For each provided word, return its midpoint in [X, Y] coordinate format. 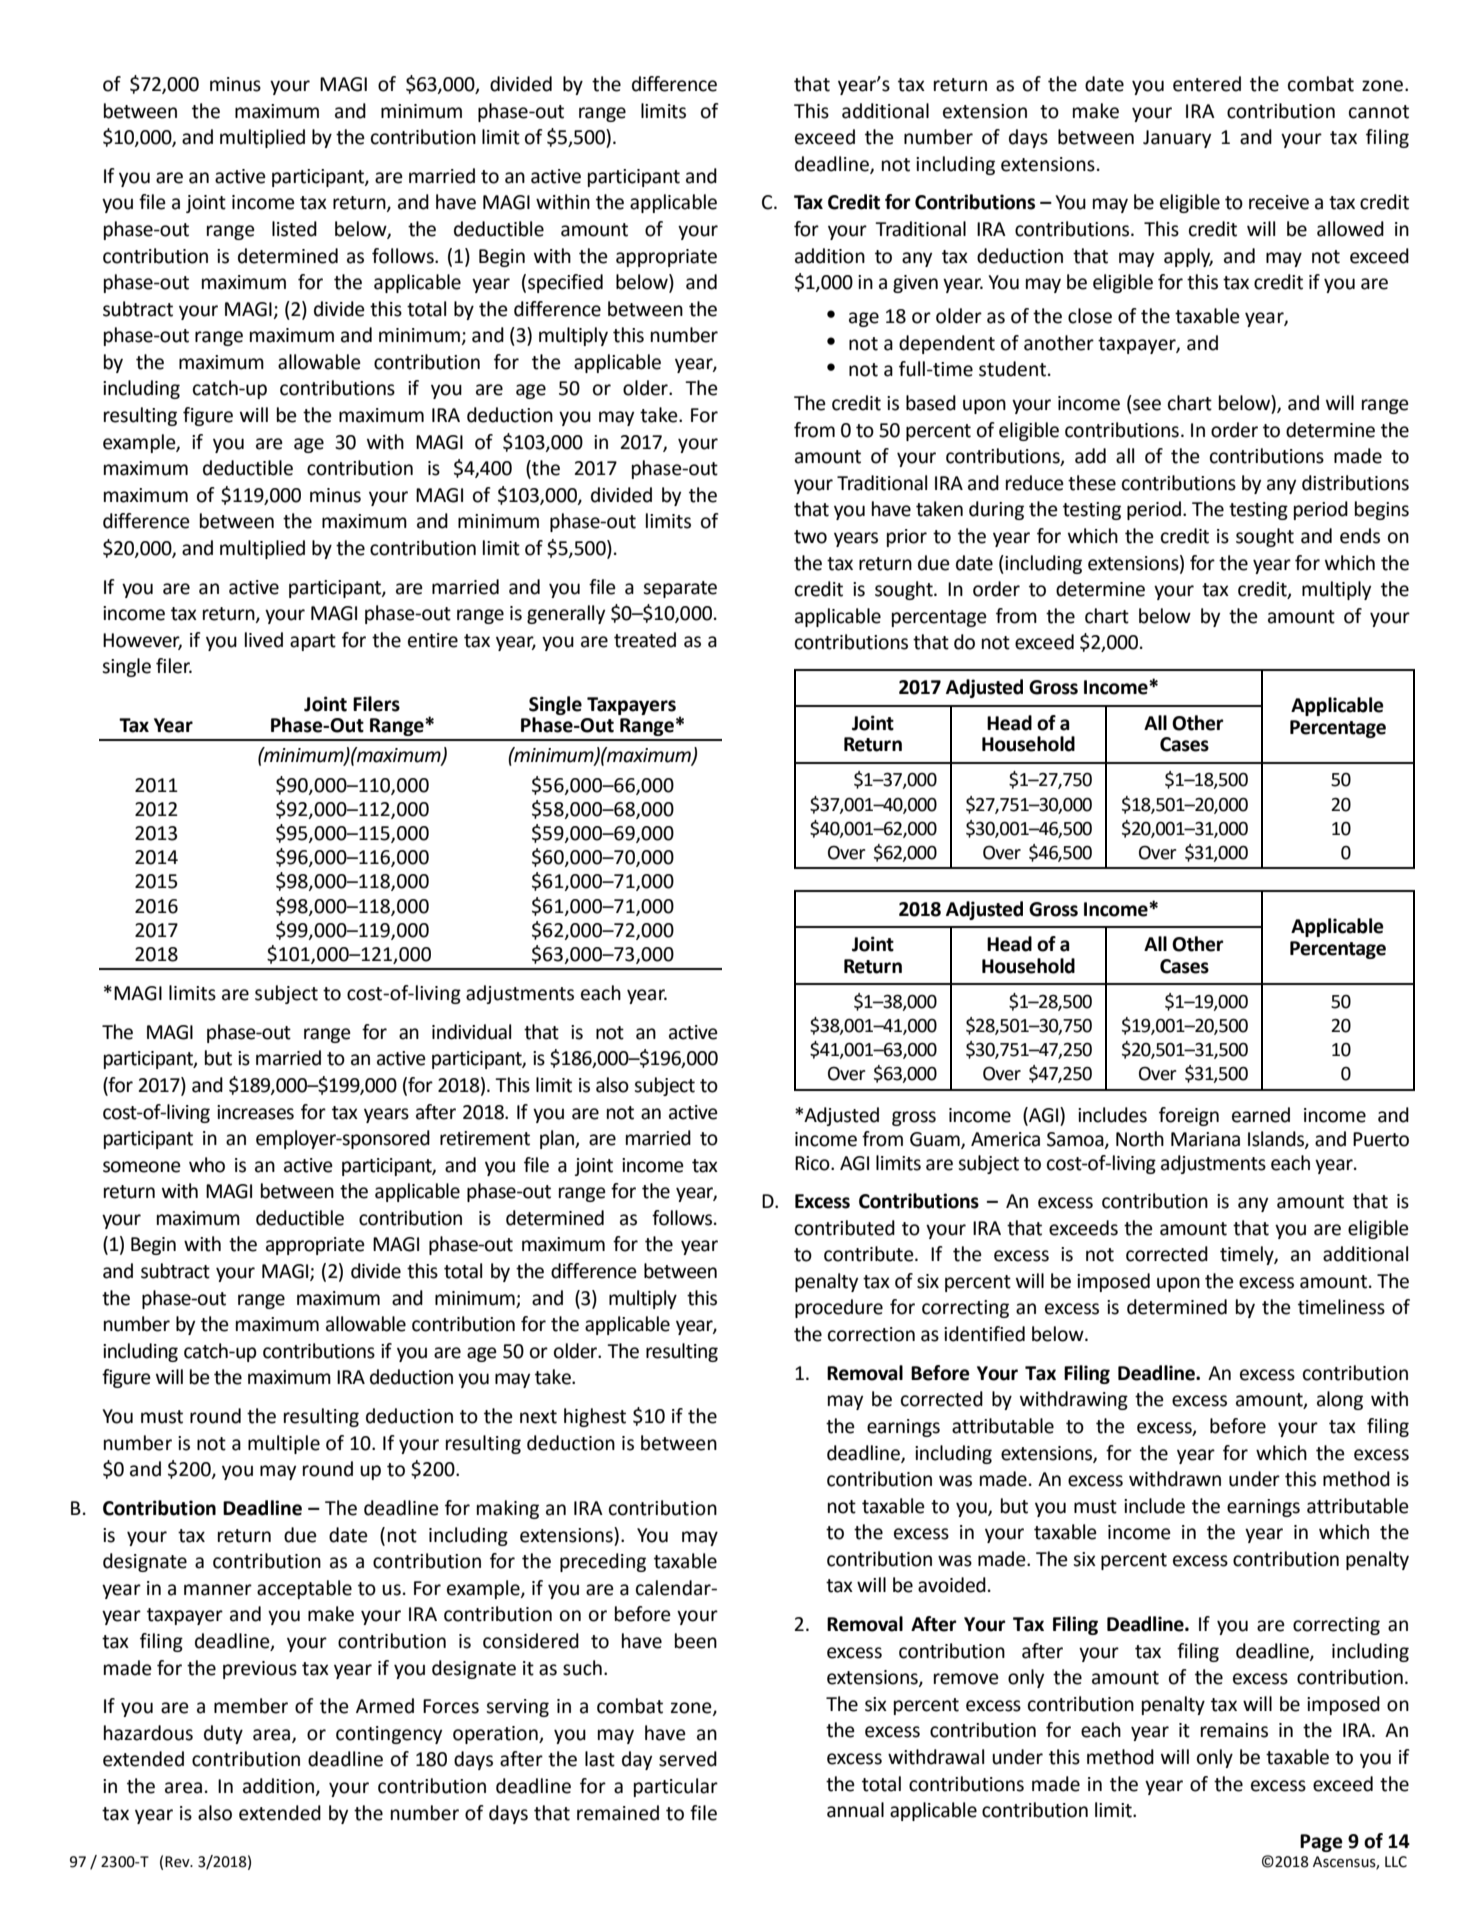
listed [294, 229]
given [915, 284]
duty [223, 1734]
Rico [813, 1163]
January [1177, 139]
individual [471, 1032]
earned [1261, 1115]
